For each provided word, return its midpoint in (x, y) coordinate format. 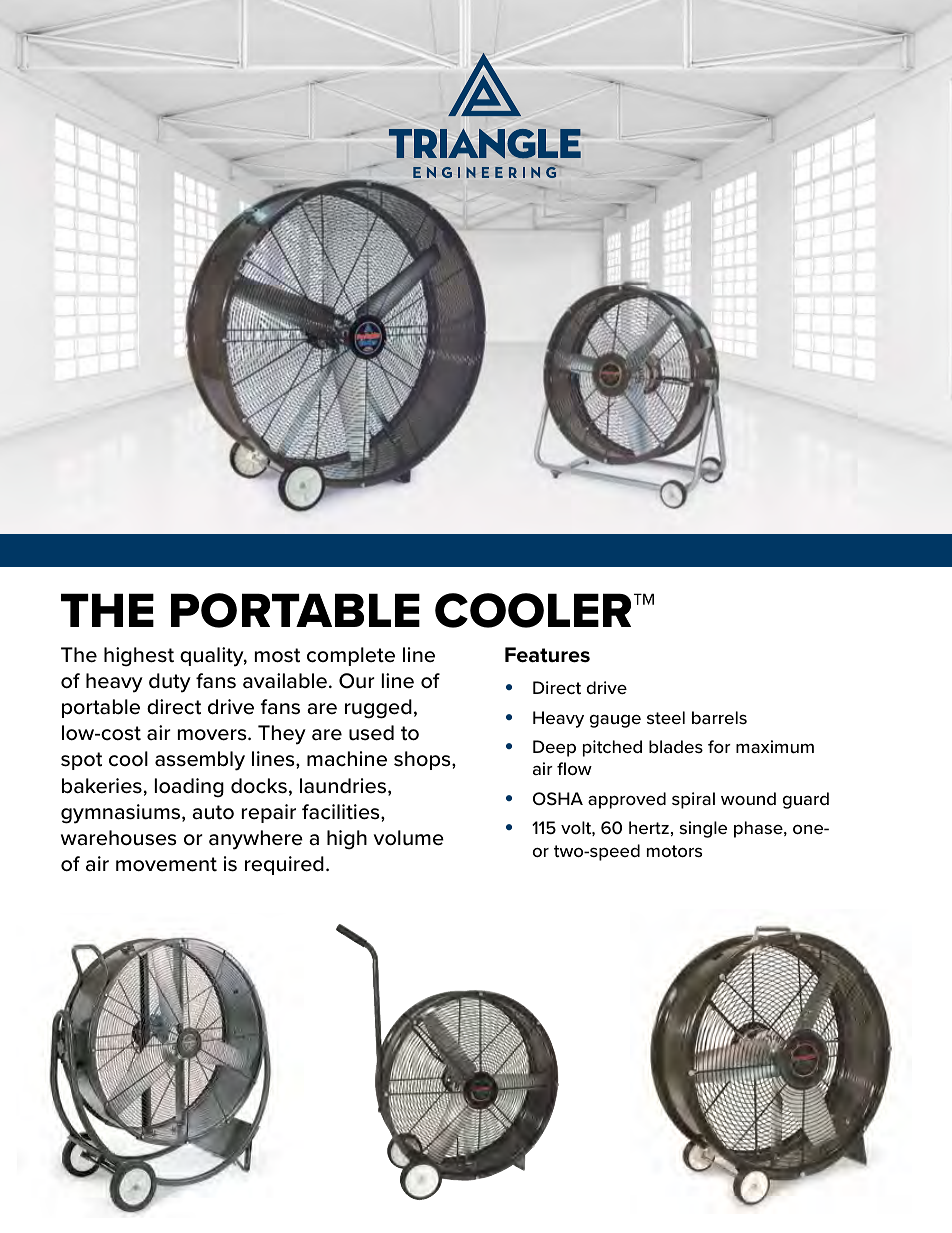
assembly (200, 761)
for (719, 746)
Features (547, 655)
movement (166, 864)
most (277, 655)
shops (423, 760)
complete (351, 656)
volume (408, 838)
